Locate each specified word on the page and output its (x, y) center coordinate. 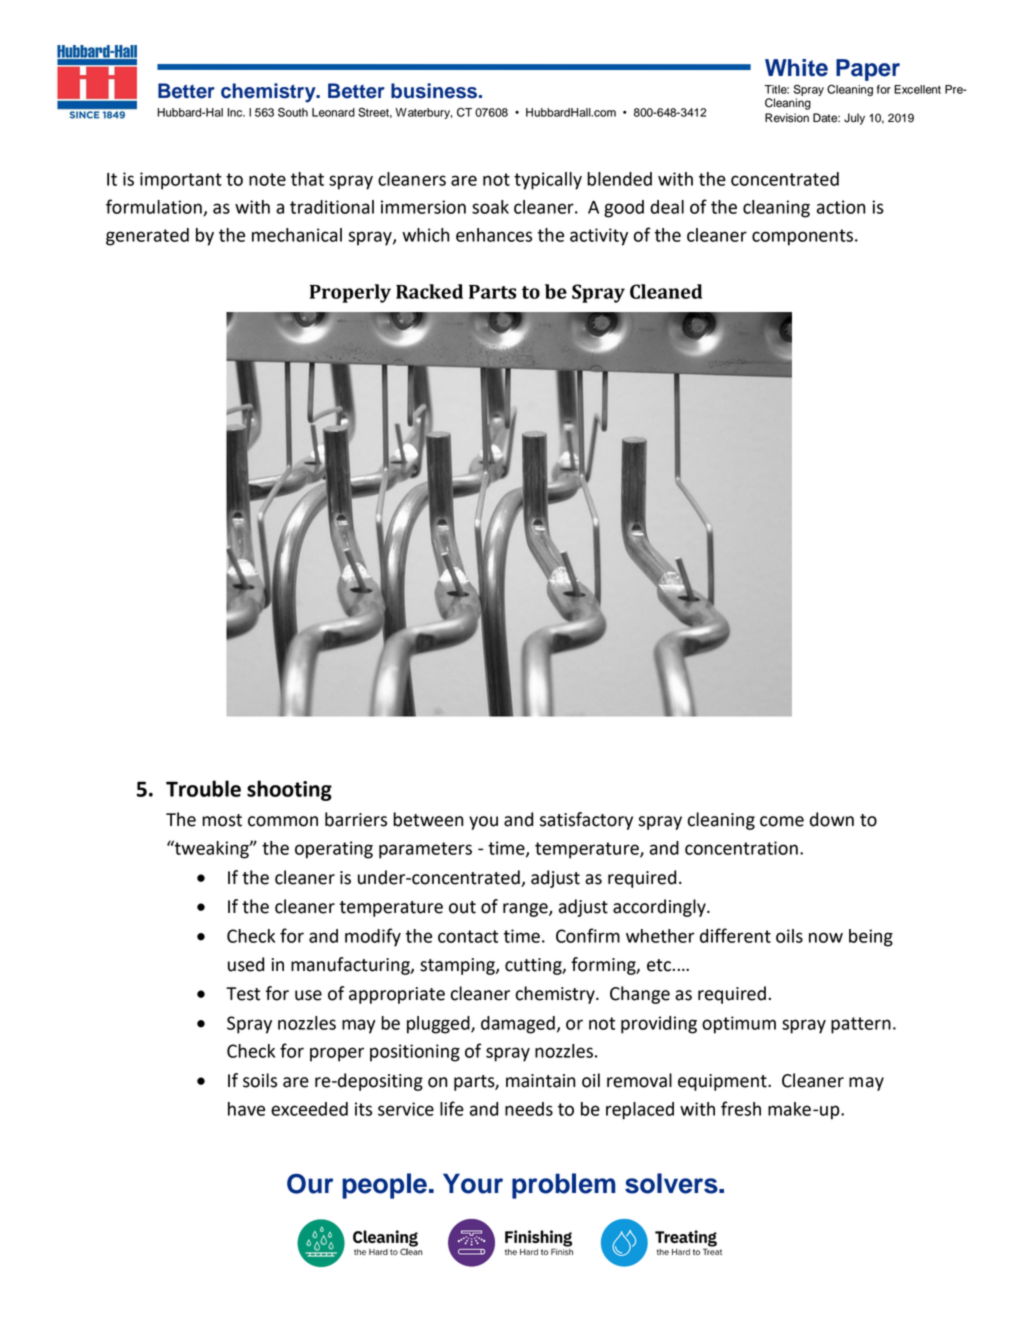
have (246, 1109)
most (222, 820)
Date (826, 118)
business (435, 91)
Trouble (203, 788)
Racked (429, 291)
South (293, 112)
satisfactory (586, 821)
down (832, 819)
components (804, 237)
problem (563, 1186)
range (526, 910)
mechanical (297, 235)
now (826, 937)
